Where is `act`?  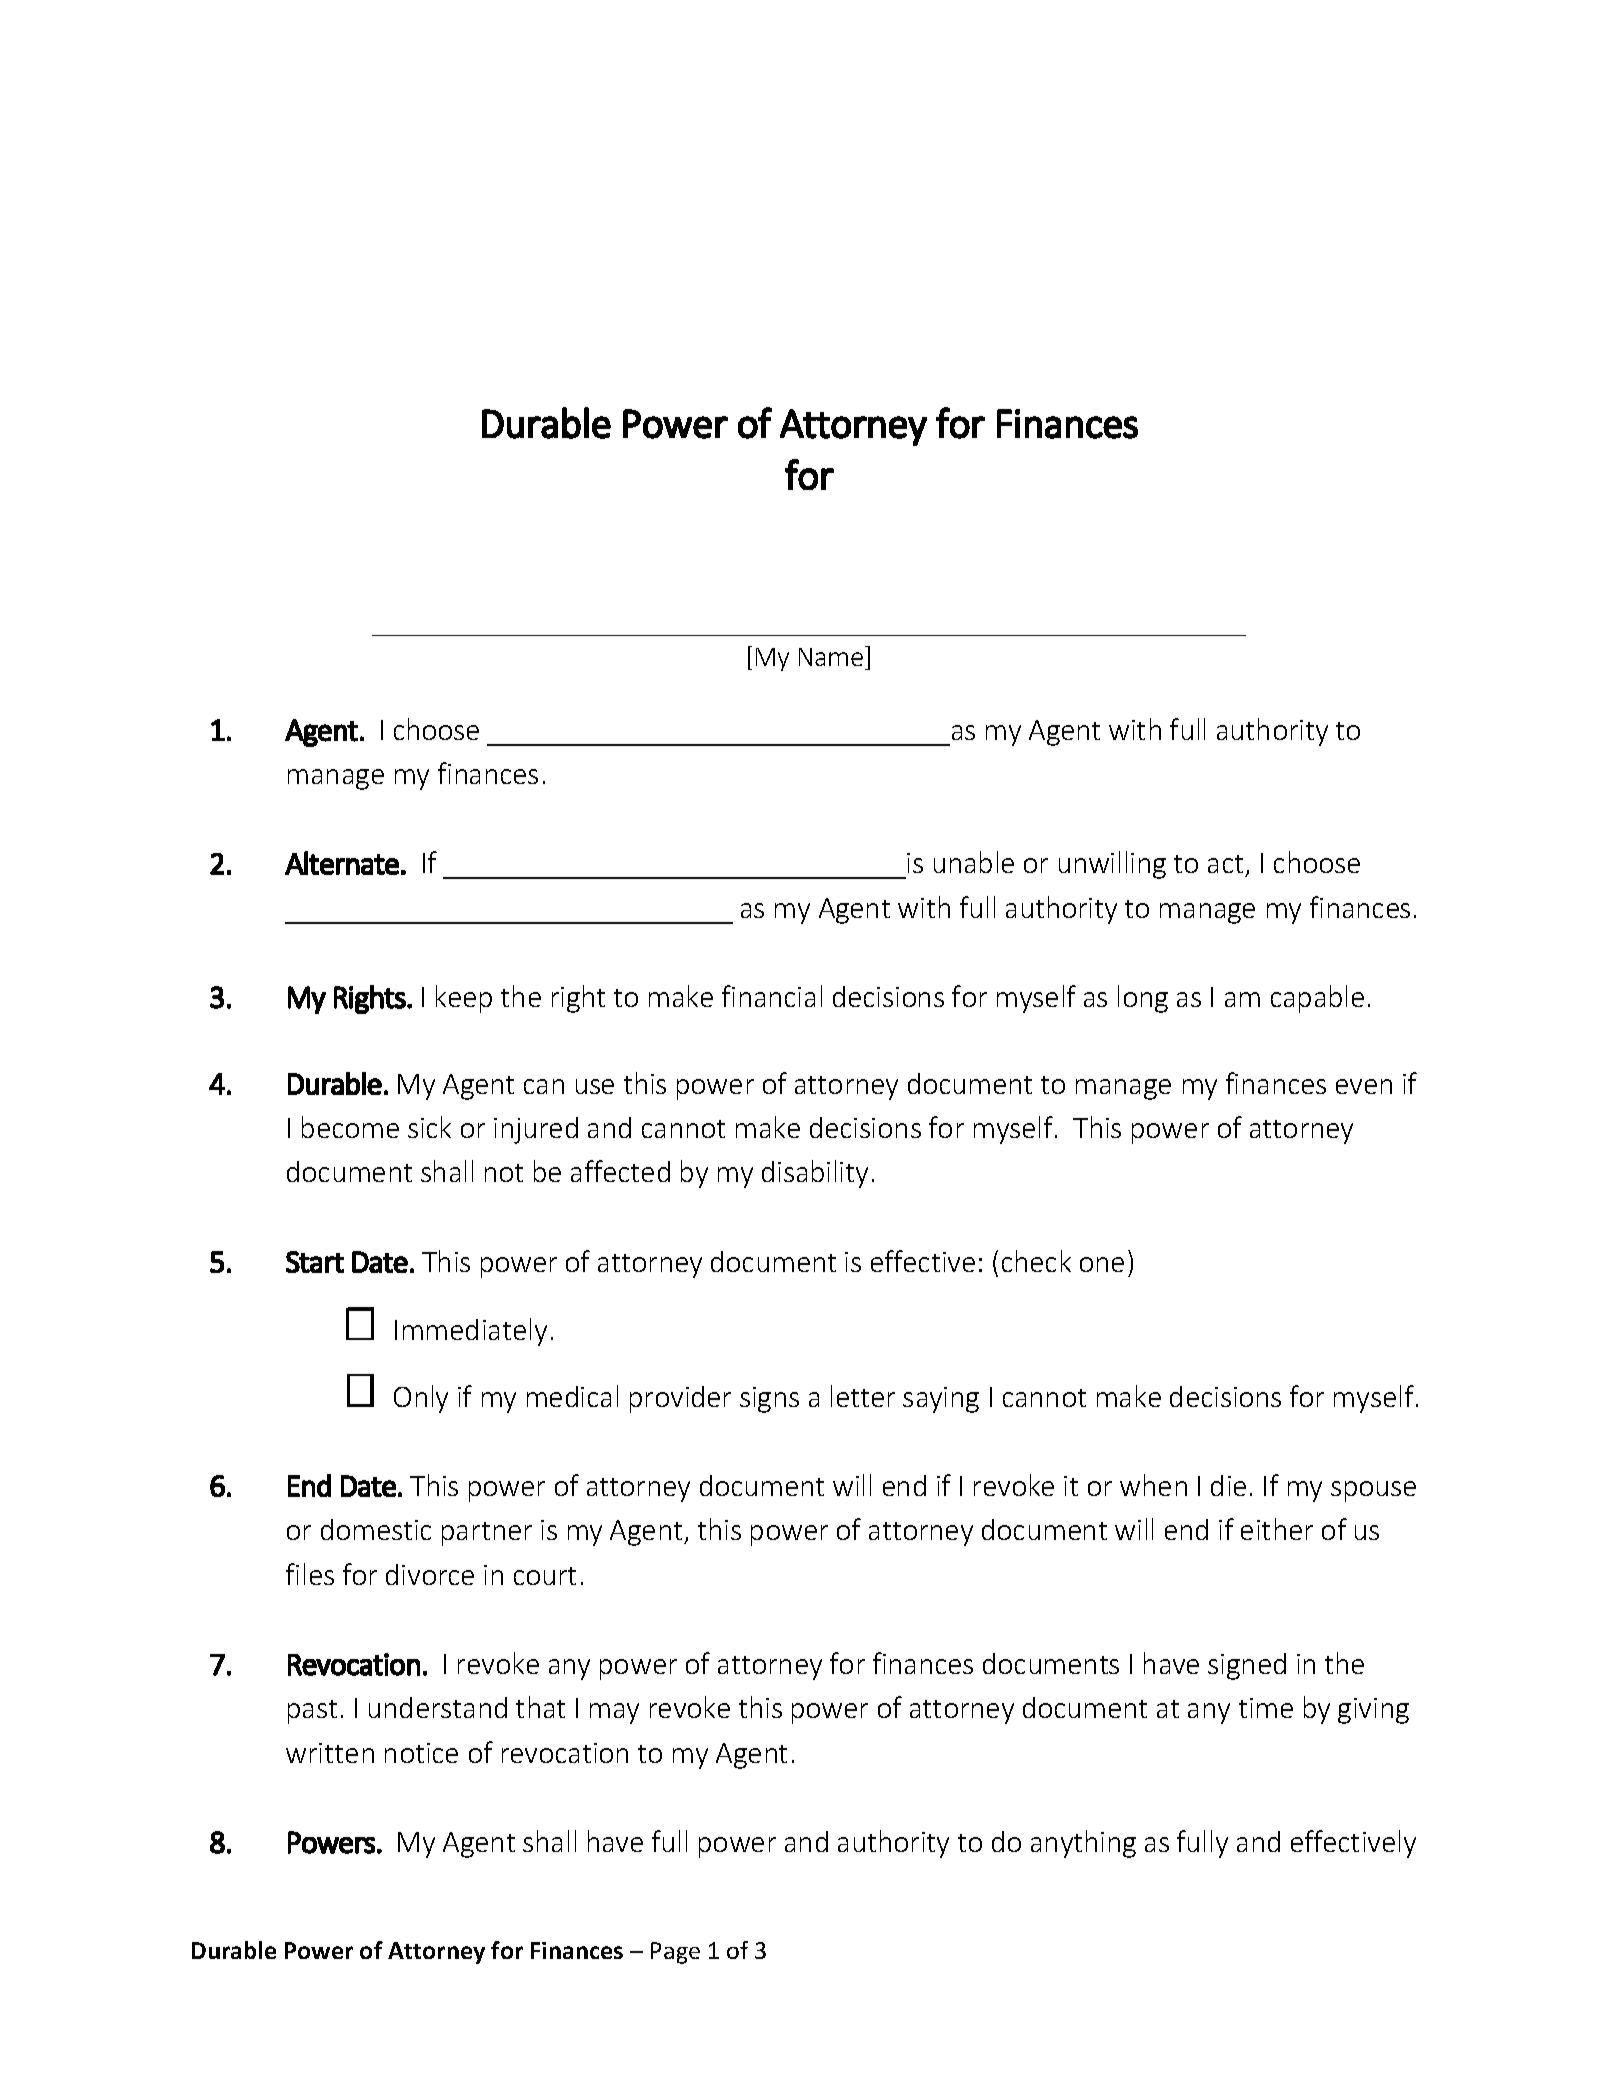
act is located at coordinates (1227, 866).
